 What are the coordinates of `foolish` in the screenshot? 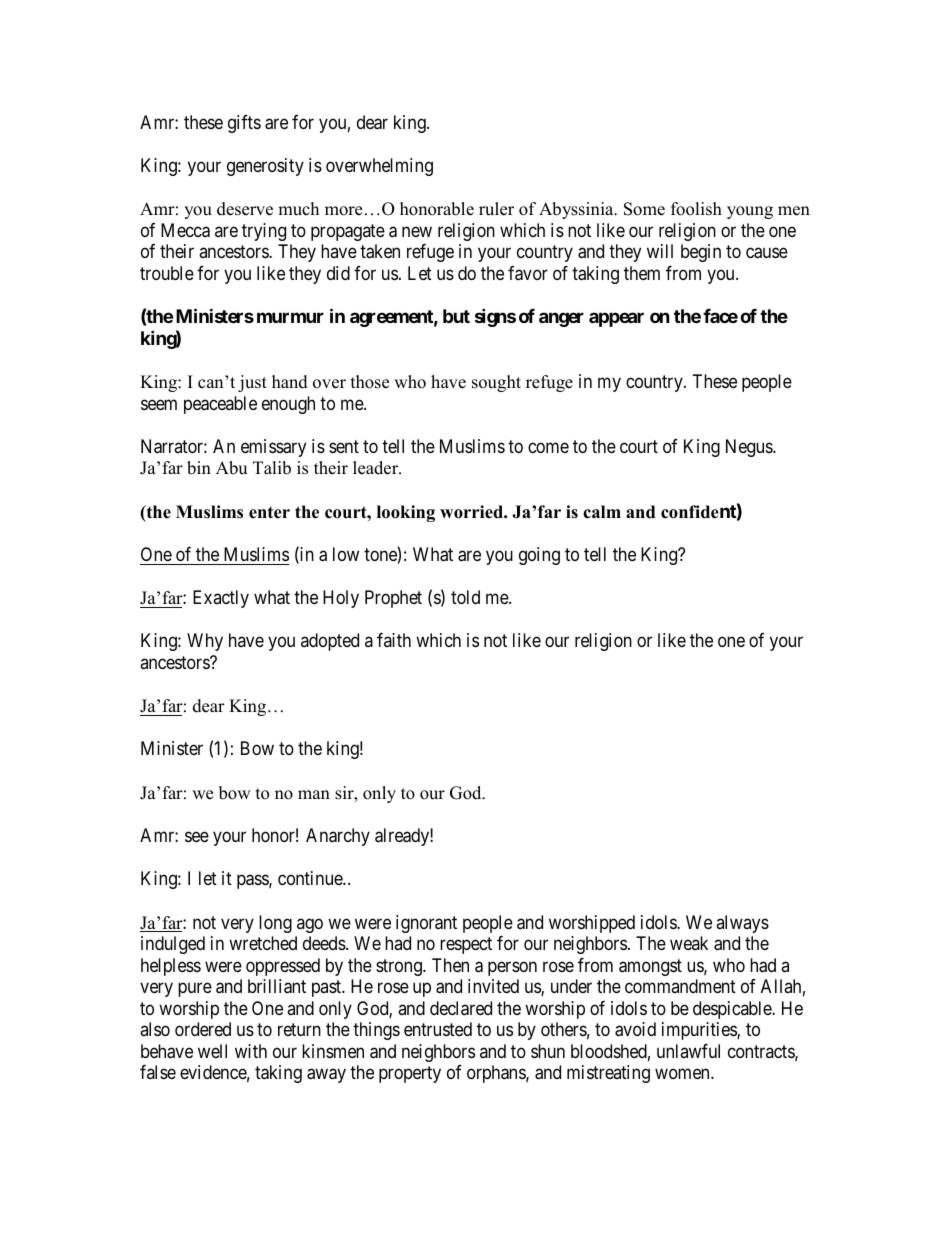 It's located at (696, 209).
